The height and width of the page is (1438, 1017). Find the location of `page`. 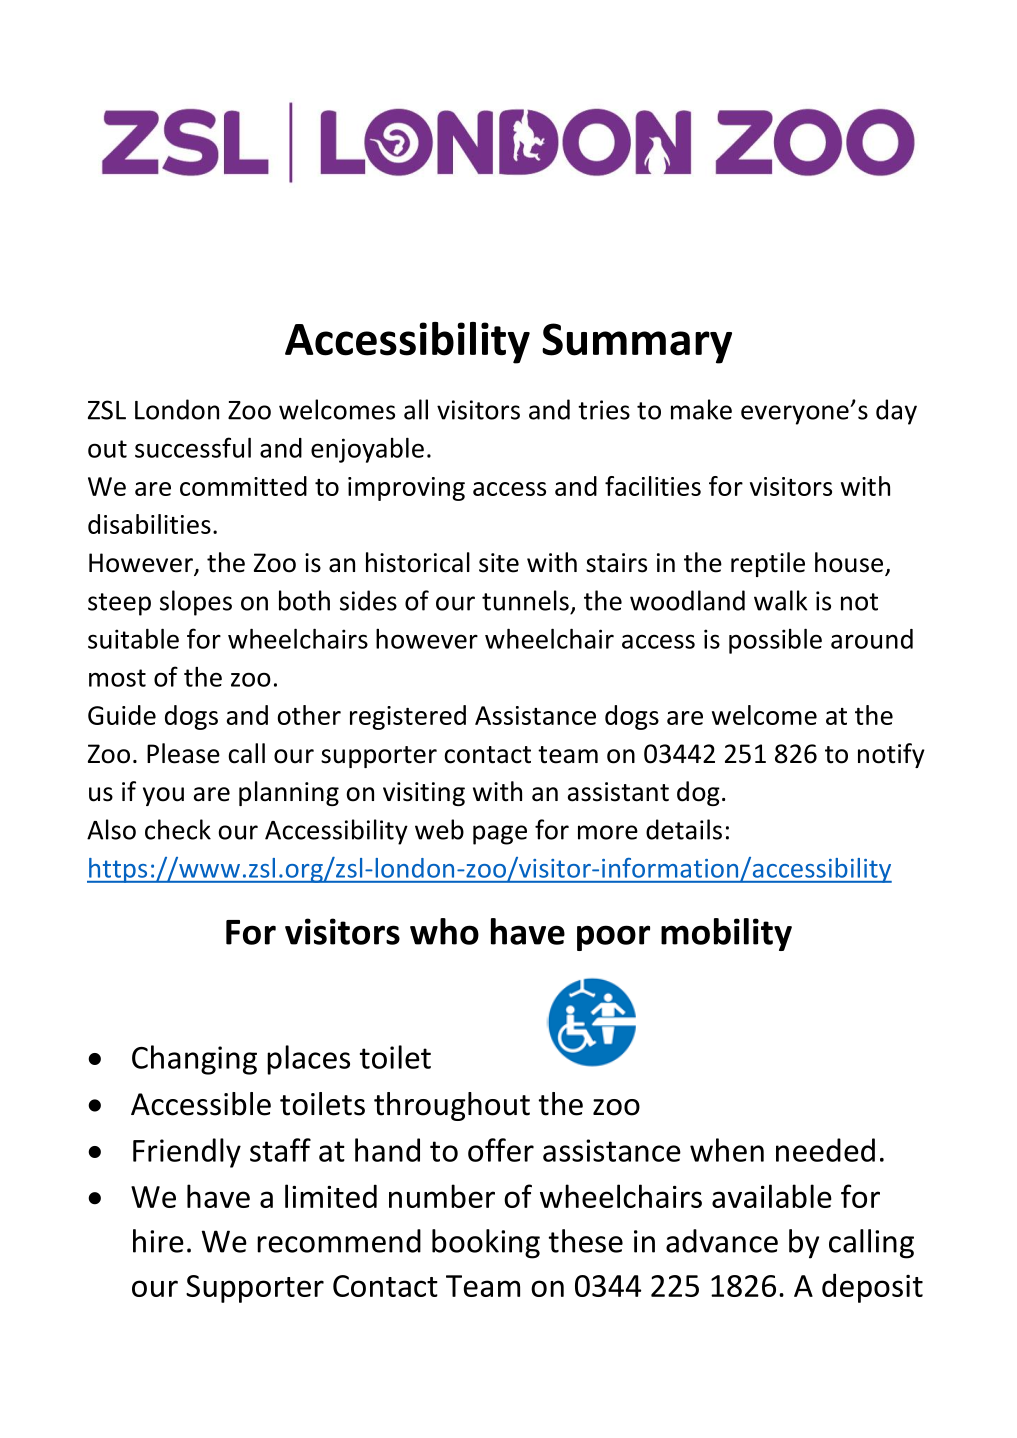

page is located at coordinates (500, 835).
